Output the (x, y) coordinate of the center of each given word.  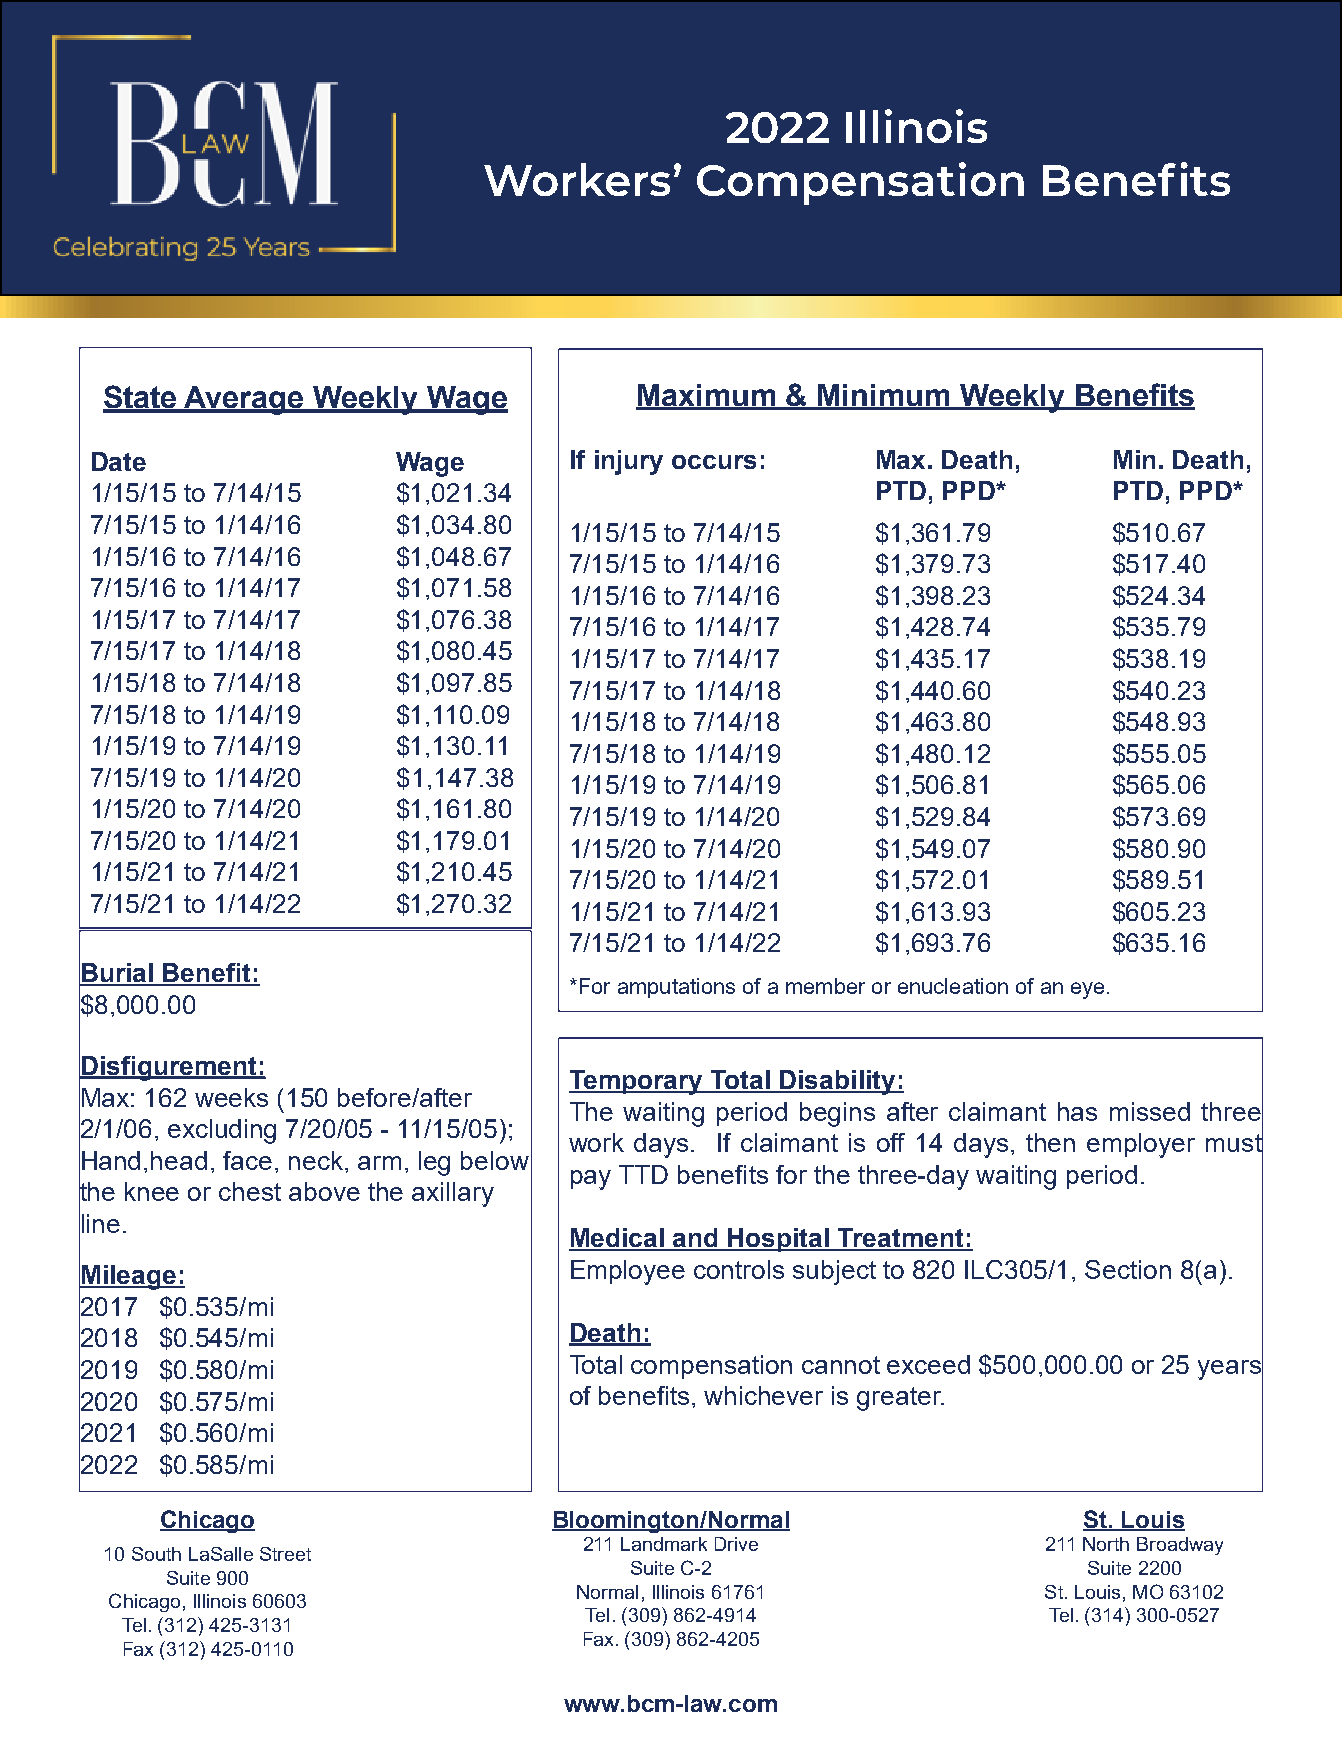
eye (1087, 990)
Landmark (664, 1544)
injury (629, 462)
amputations (676, 988)
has (1077, 1111)
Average (245, 400)
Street (285, 1554)
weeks (231, 1097)
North (1106, 1544)
